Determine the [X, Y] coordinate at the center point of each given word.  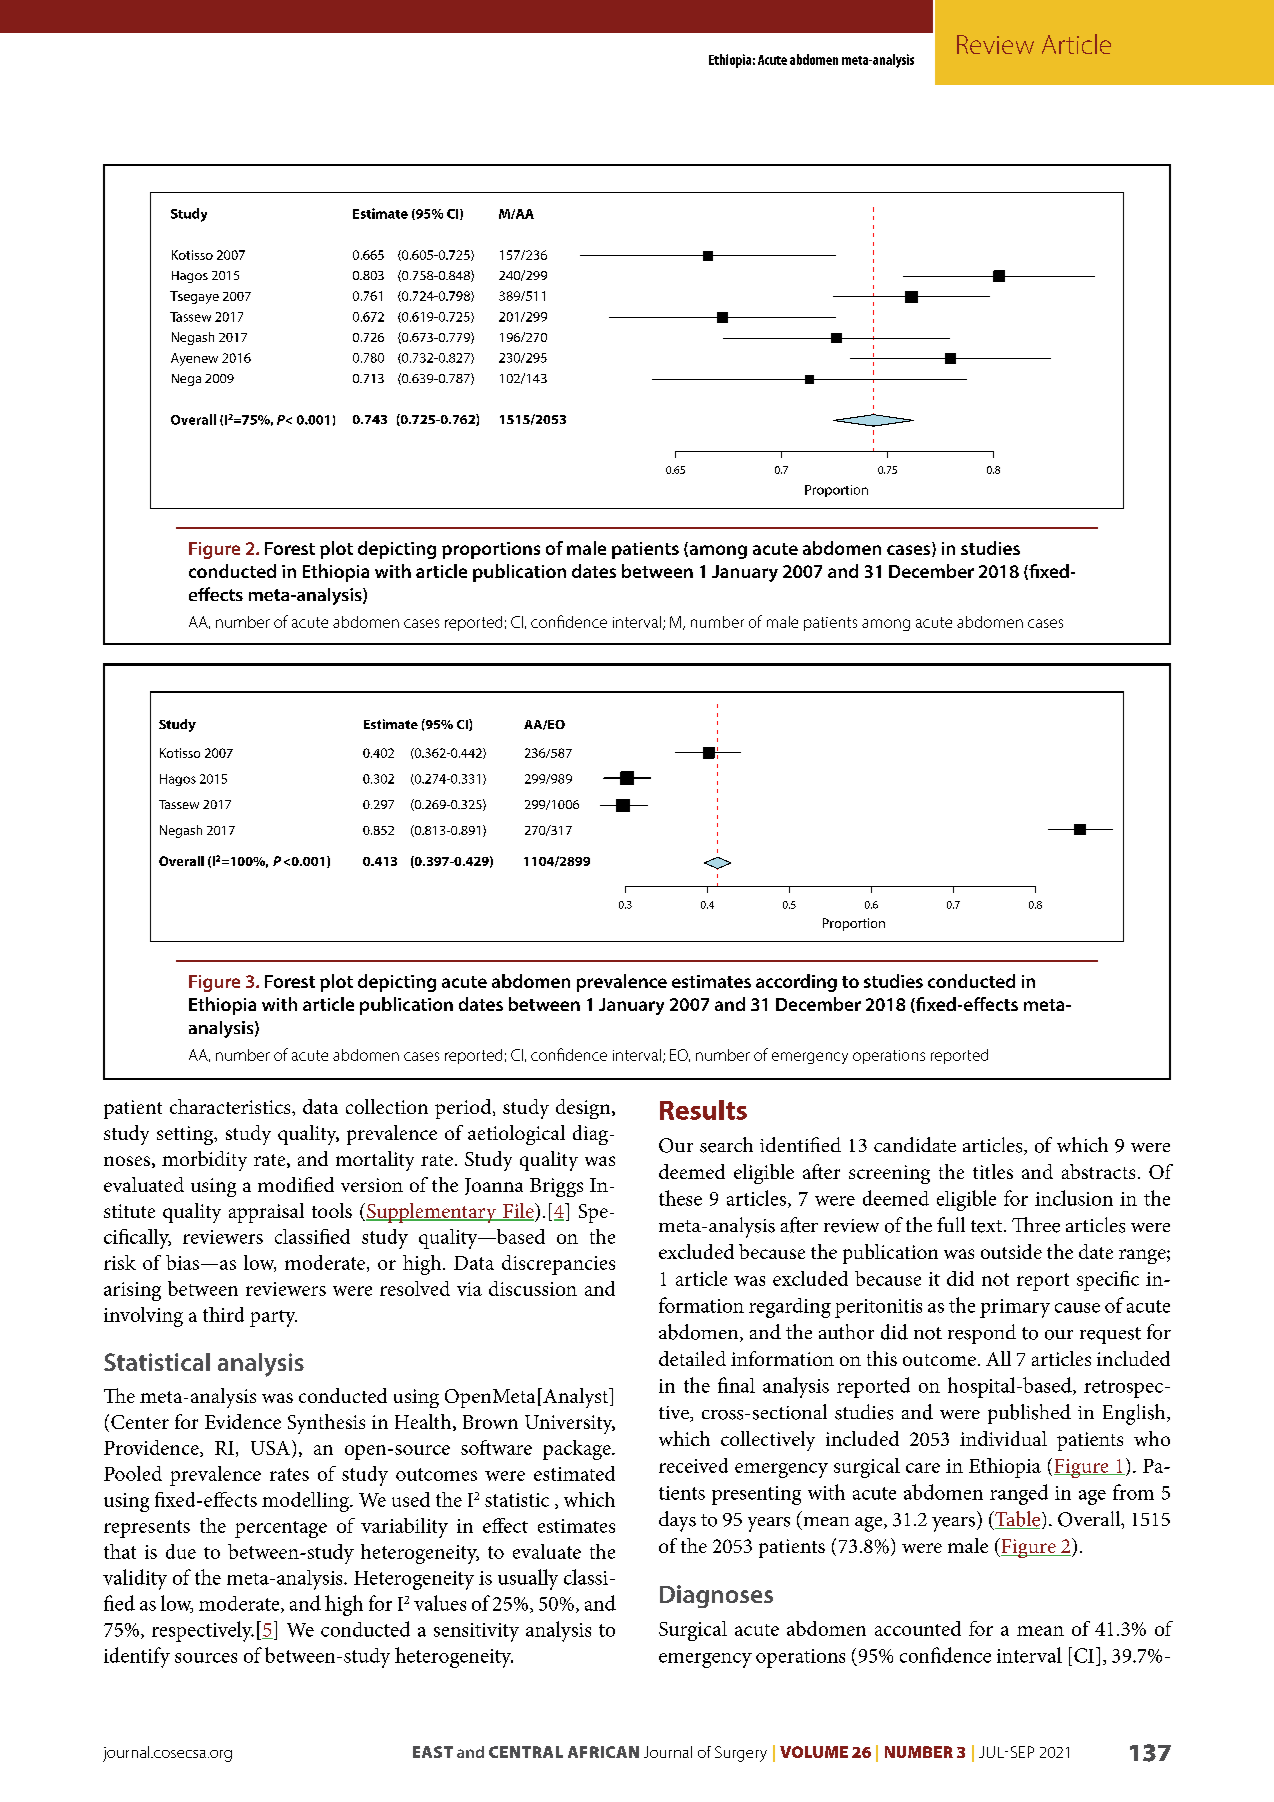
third [223, 1314]
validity [135, 1579]
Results [703, 1110]
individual [1003, 1438]
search [726, 1145]
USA [270, 1448]
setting [186, 1135]
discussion [533, 1288]
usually [528, 1579]
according [796, 983]
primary [1015, 1308]
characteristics [231, 1106]
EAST [433, 1752]
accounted [918, 1628]
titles [993, 1171]
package [578, 1450]
